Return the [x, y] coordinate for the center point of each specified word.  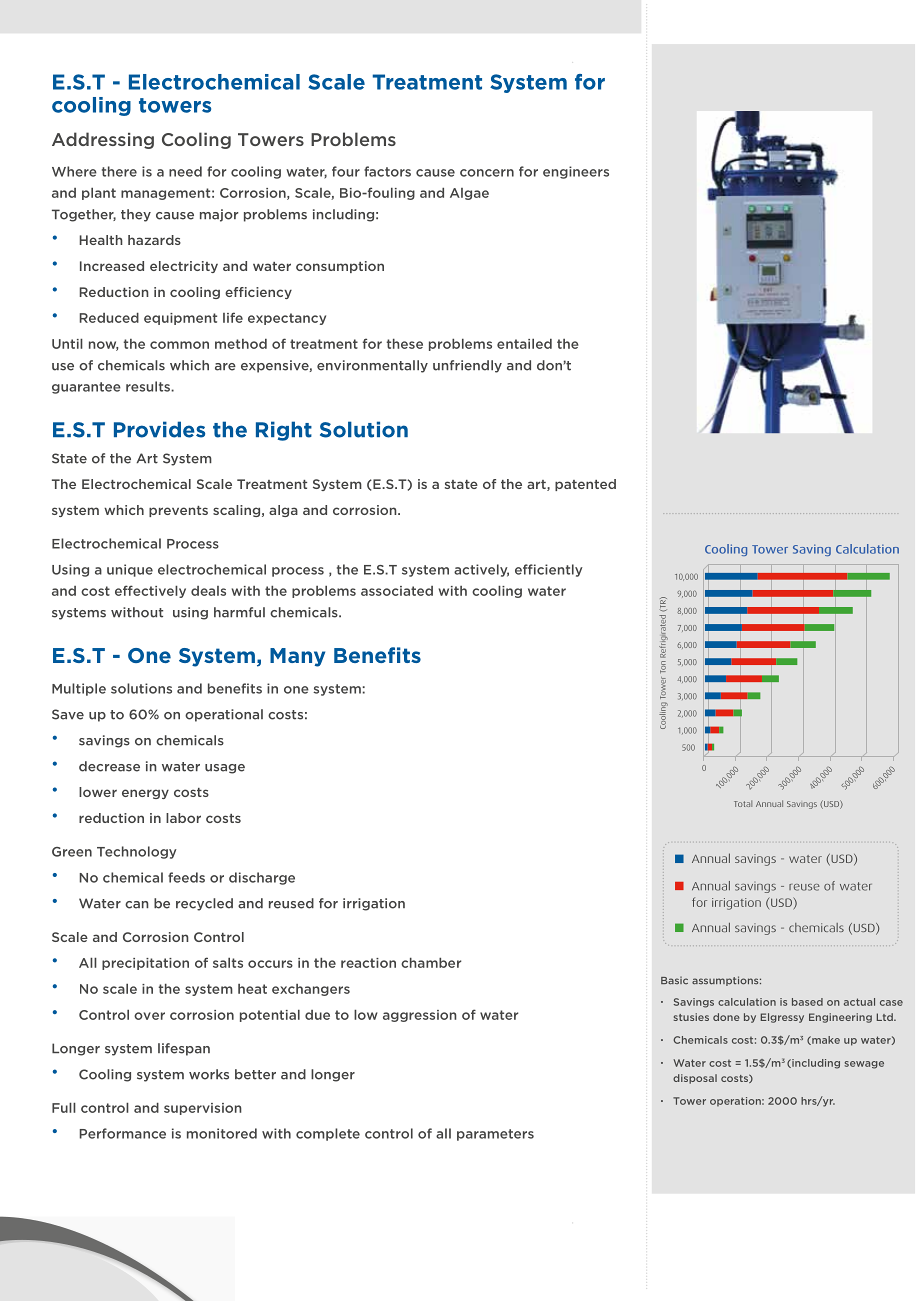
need [185, 171]
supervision [203, 1109]
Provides [159, 429]
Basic [674, 980]
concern [487, 173]
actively [481, 570]
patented [585, 485]
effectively [150, 591]
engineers [576, 172]
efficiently [549, 570]
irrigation [374, 904]
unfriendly [467, 366]
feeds [186, 877]
